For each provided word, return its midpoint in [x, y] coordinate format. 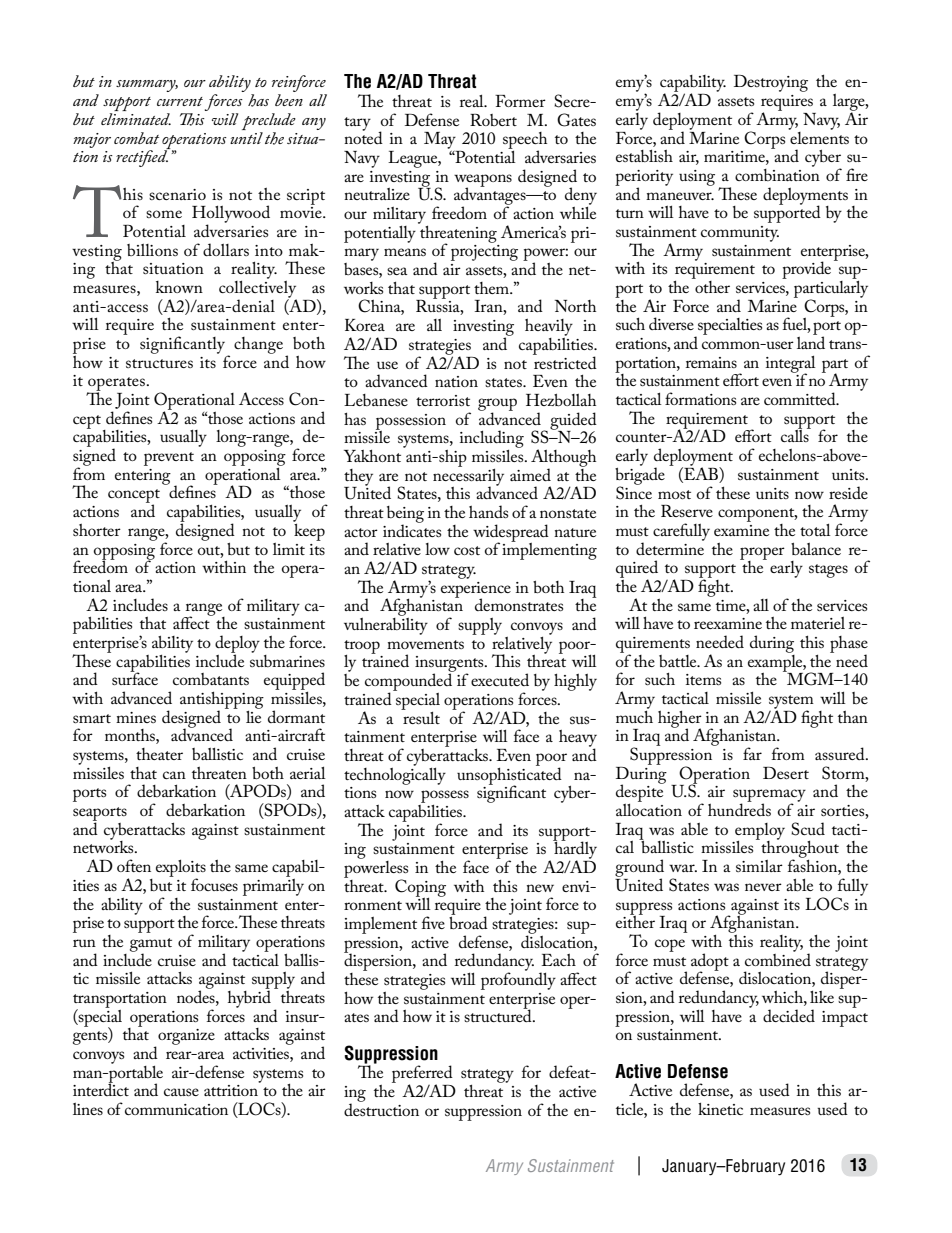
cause [181, 1092]
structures [159, 363]
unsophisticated [509, 776]
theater [159, 754]
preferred [422, 1075]
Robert [493, 120]
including [492, 439]
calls [796, 435]
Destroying [771, 83]
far [752, 753]
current [180, 101]
